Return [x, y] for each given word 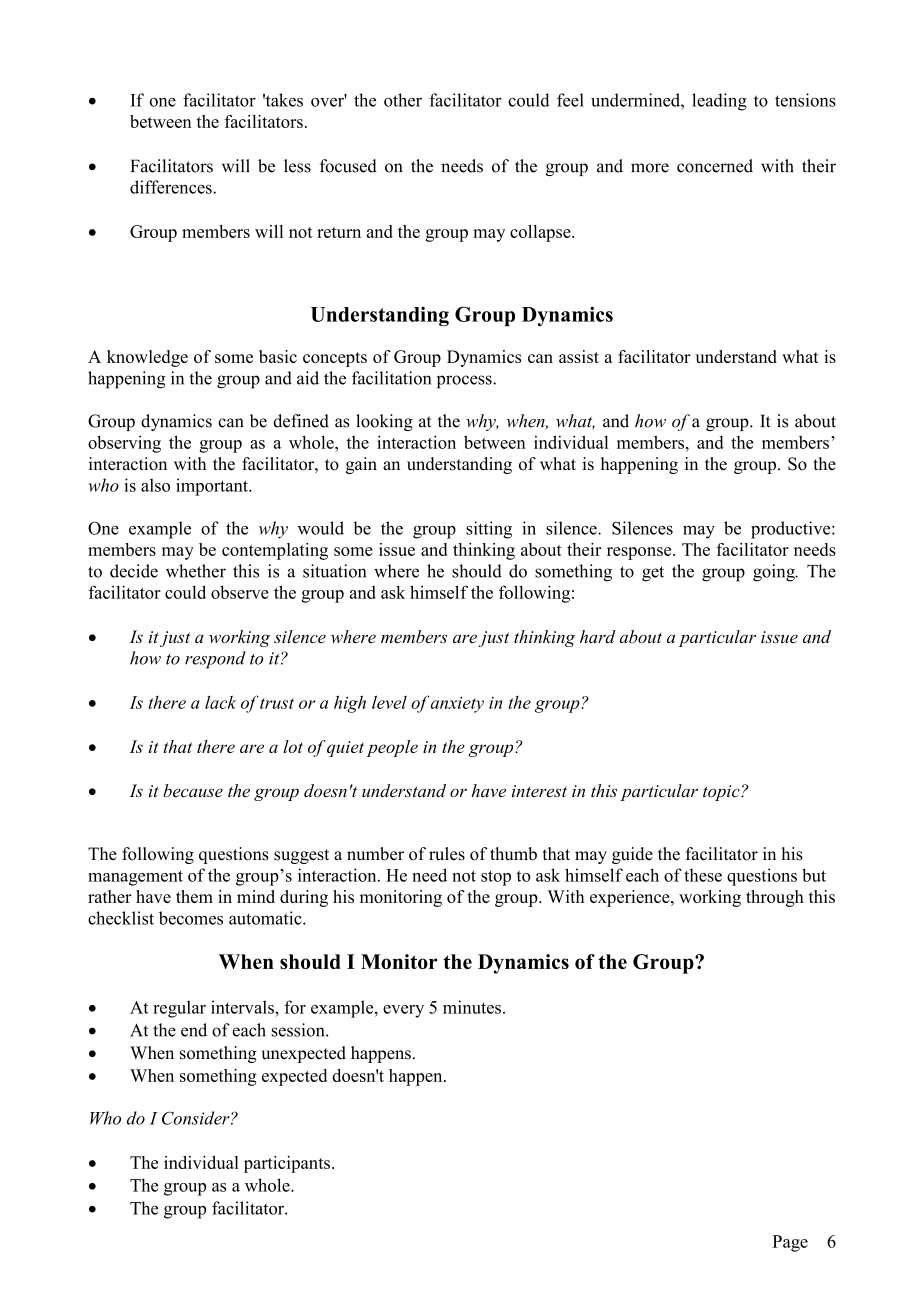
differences [172, 187]
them [194, 896]
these [703, 875]
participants [287, 1164]
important [213, 487]
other [403, 100]
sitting [489, 530]
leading [719, 102]
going [775, 573]
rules [447, 854]
